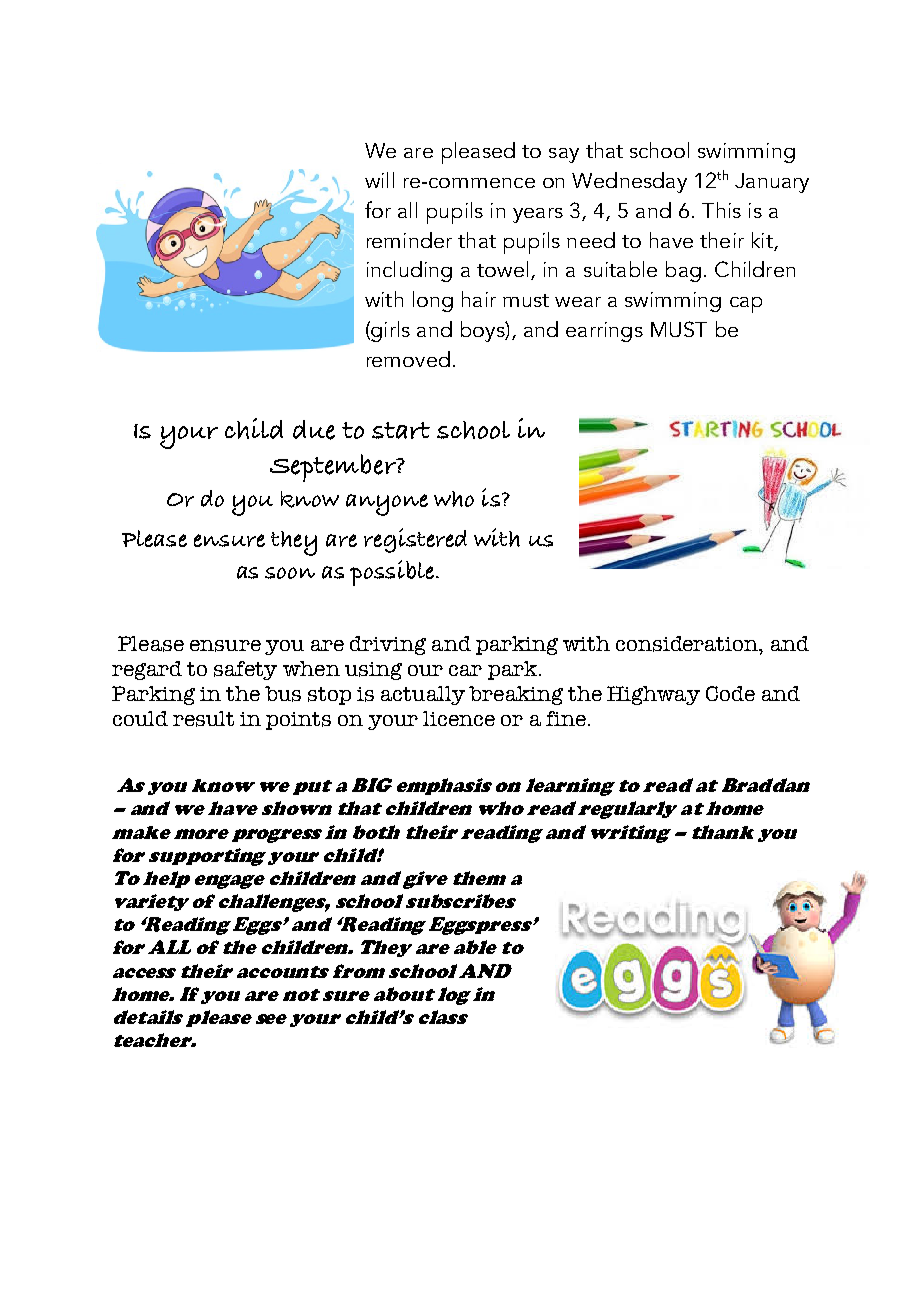 This image has height=1308, width=924. What do you see at coordinates (604, 332) in the image?
I see `earrings` at bounding box center [604, 332].
